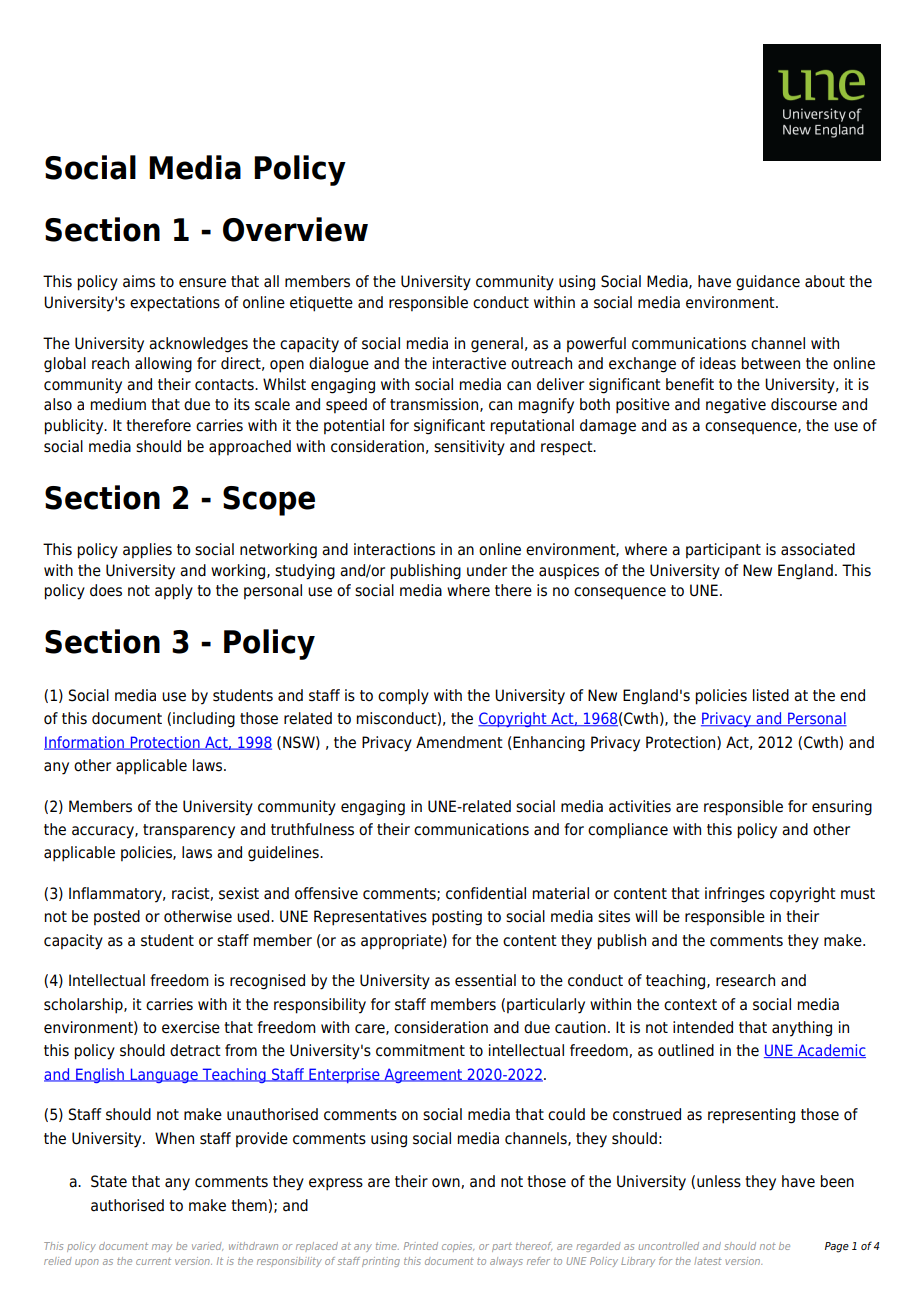  What do you see at coordinates (458, 1247) in the document?
I see `copies` at bounding box center [458, 1247].
